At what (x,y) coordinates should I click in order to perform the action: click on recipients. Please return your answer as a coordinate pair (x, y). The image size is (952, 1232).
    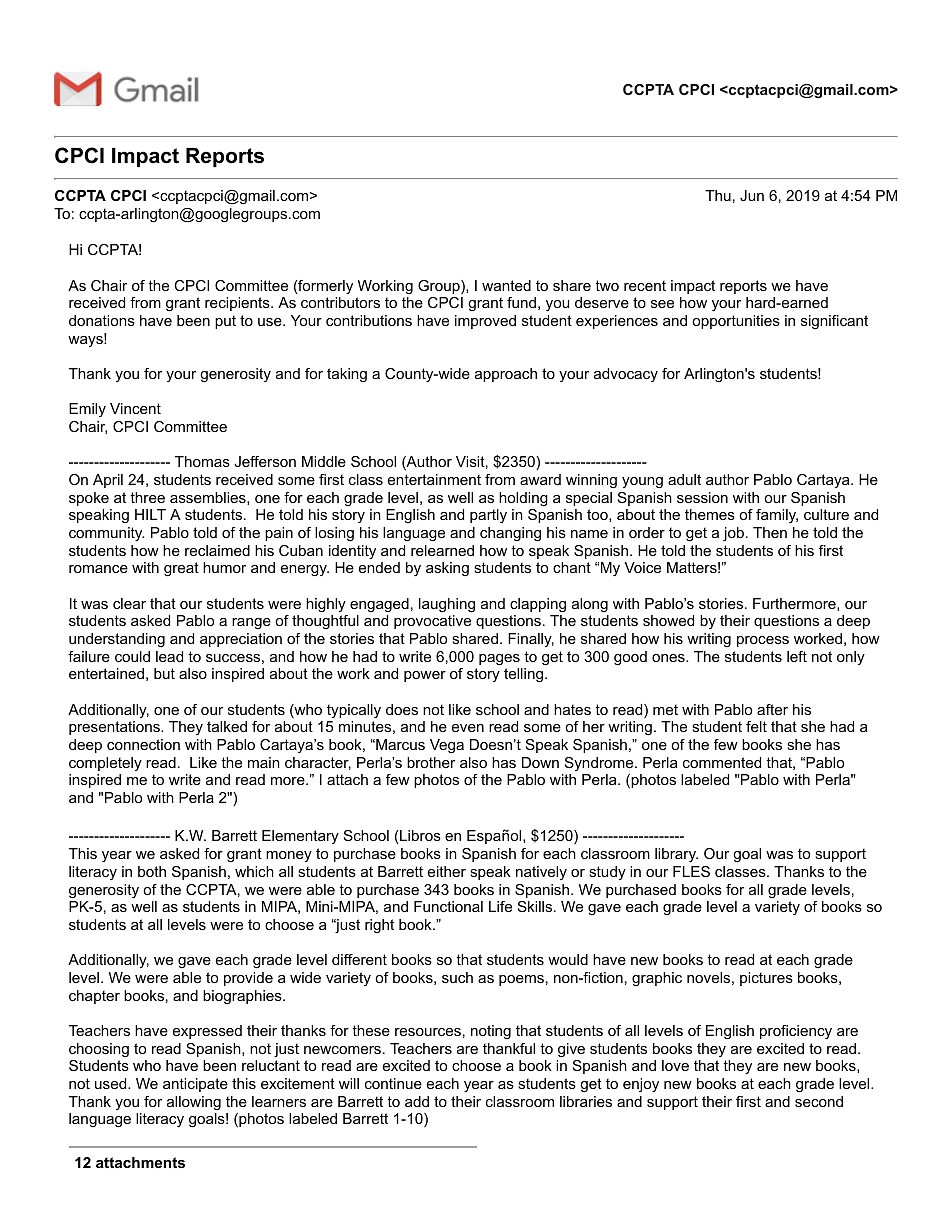
    Looking at the image, I should click on (238, 304).
